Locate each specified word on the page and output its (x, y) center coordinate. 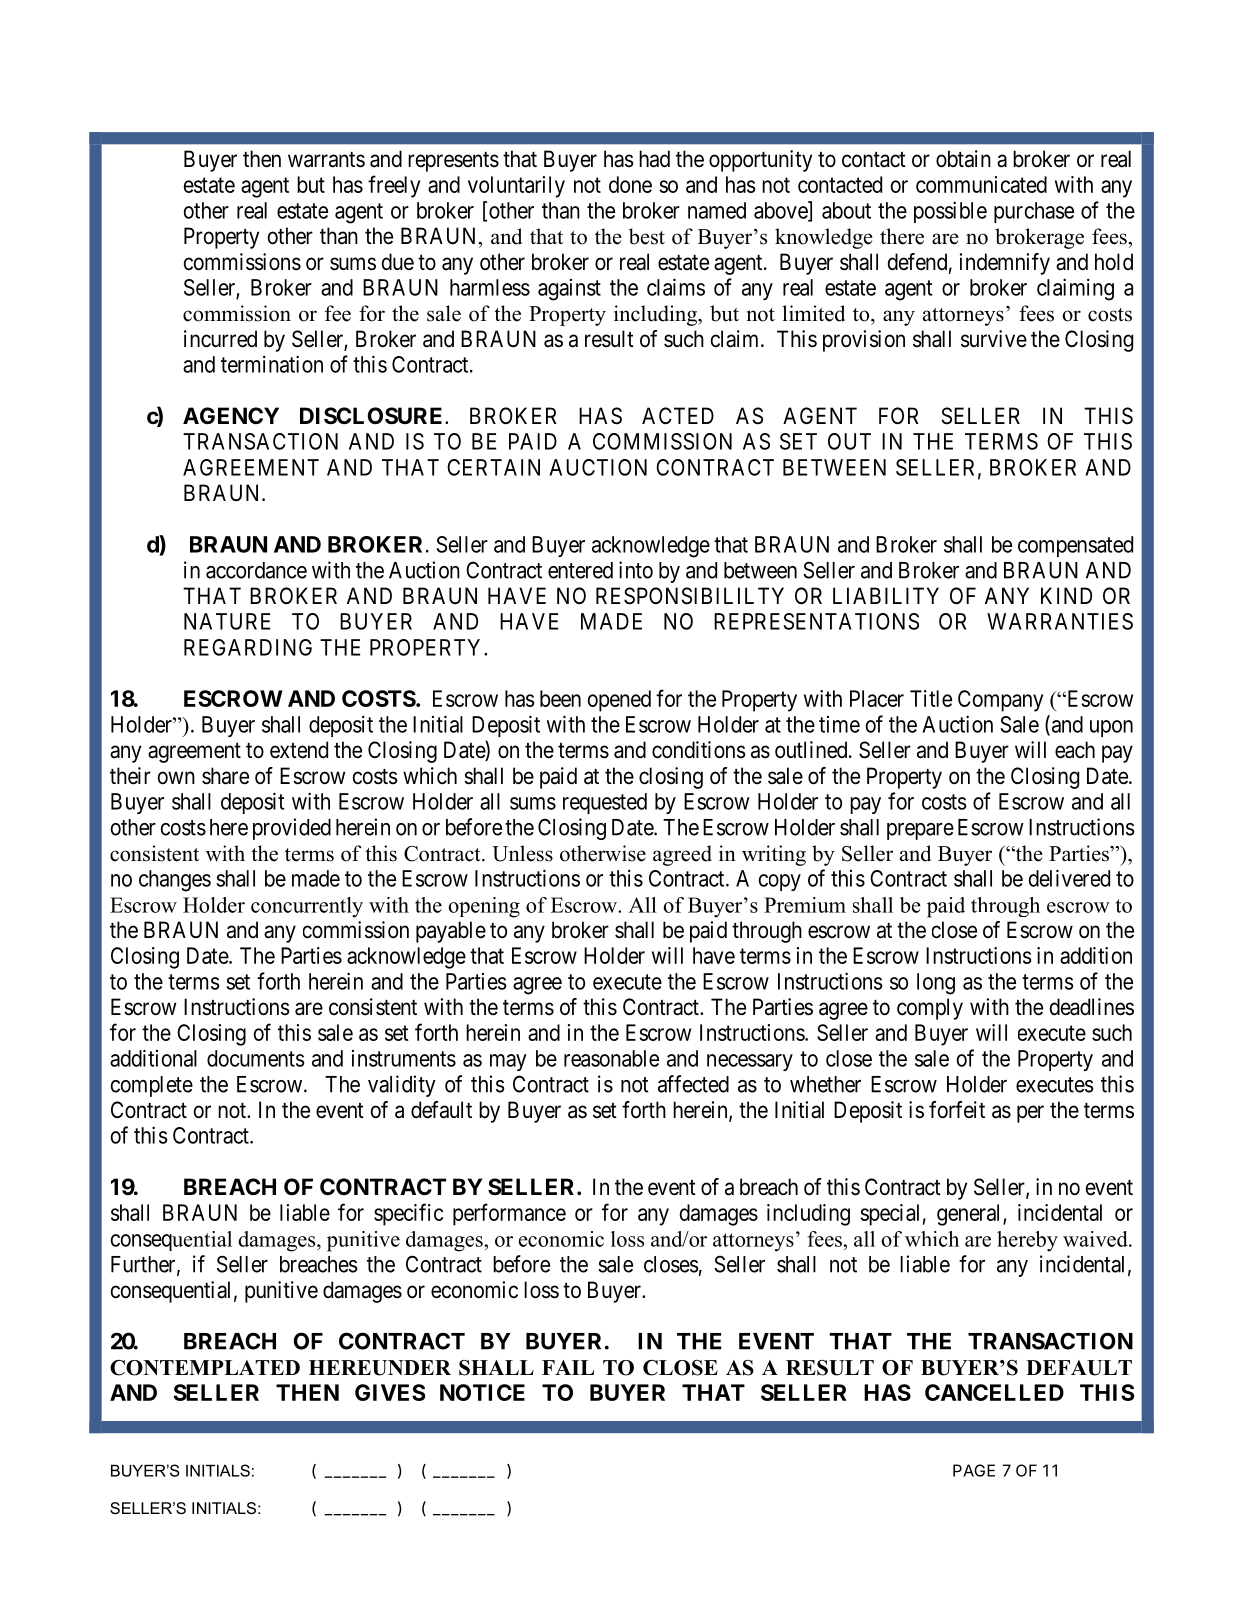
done (630, 184)
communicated (981, 184)
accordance (256, 570)
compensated (1075, 546)
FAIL (568, 1367)
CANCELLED (994, 1392)
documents (255, 1058)
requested (605, 803)
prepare (920, 831)
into (636, 570)
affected (693, 1084)
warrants (326, 160)
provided (292, 829)
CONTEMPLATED (205, 1368)
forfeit (957, 1110)
